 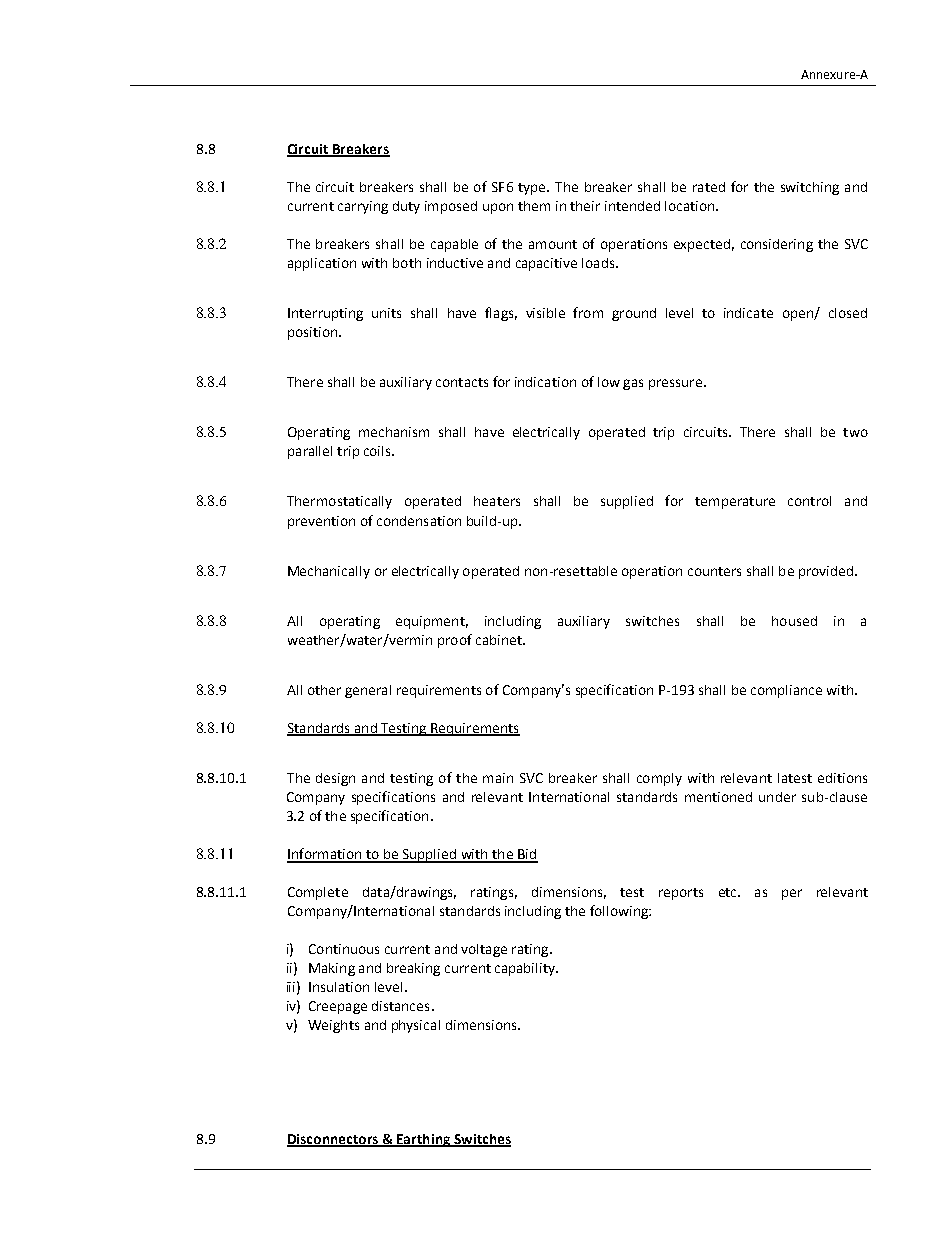 What do you see at coordinates (363, 207) in the screenshot?
I see `carrying` at bounding box center [363, 207].
